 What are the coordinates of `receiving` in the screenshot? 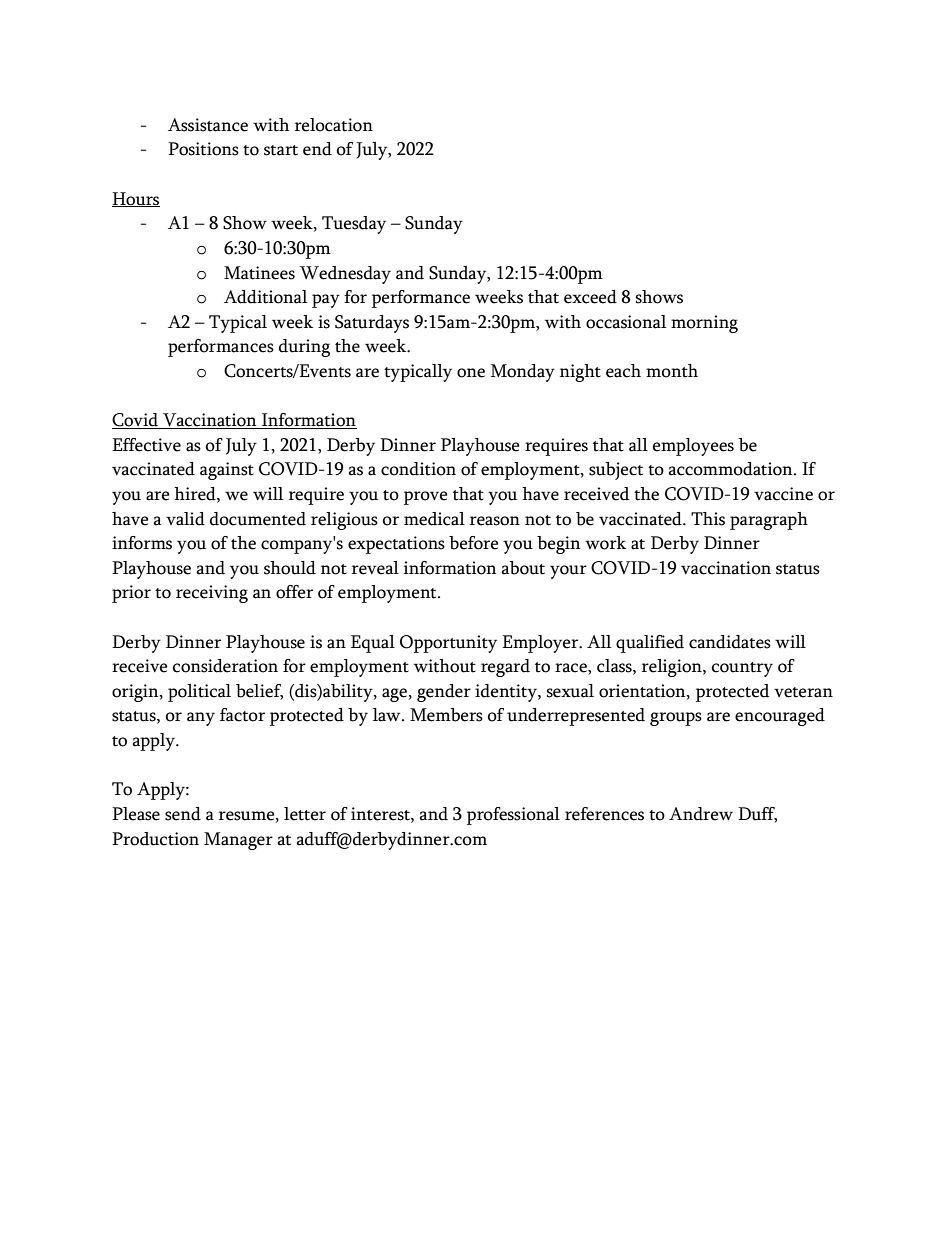 It's located at (212, 594).
